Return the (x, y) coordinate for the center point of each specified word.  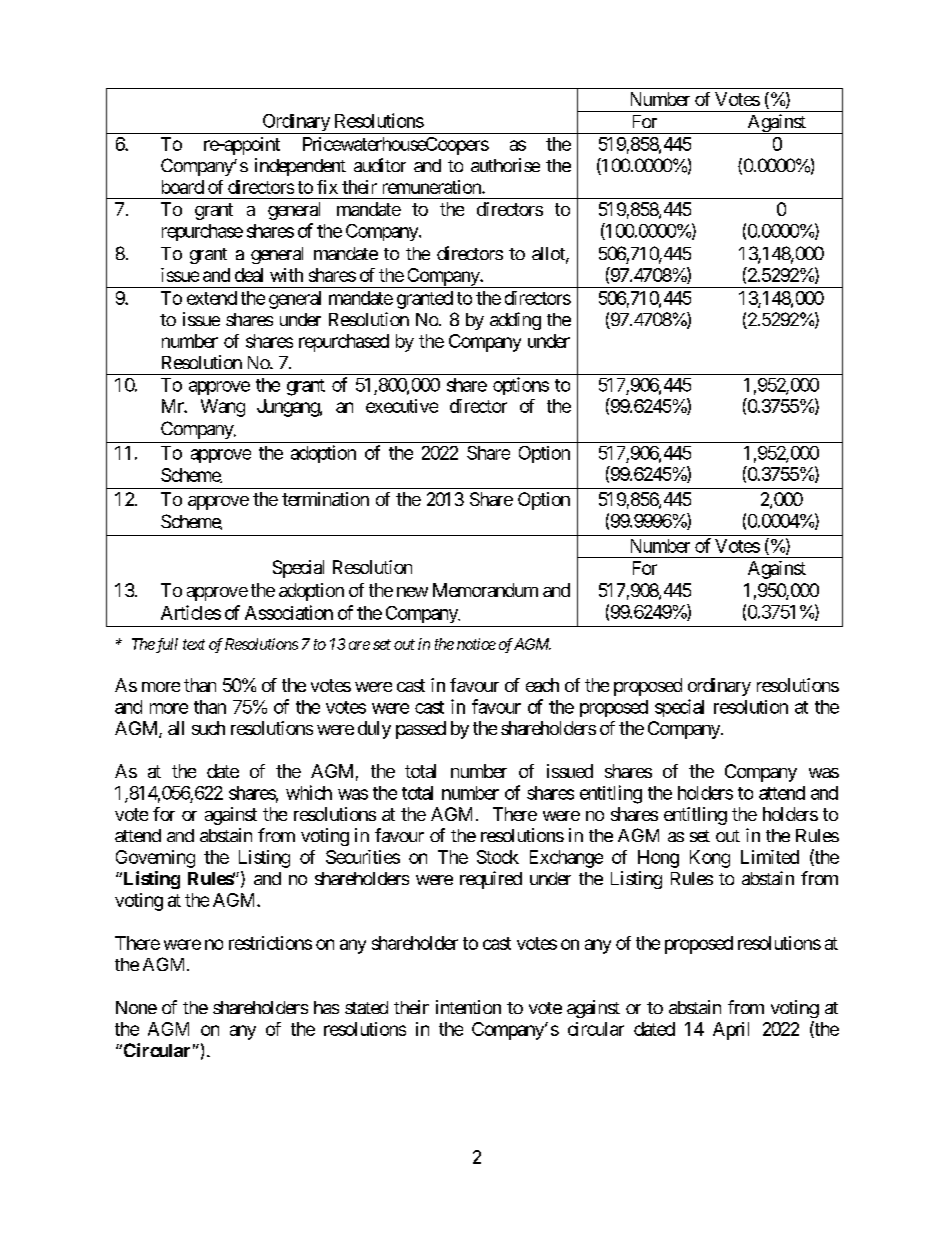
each (542, 685)
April (731, 1031)
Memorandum (485, 590)
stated (366, 1007)
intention (468, 1007)
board (183, 187)
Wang (223, 408)
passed (421, 730)
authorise (505, 165)
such (208, 728)
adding (515, 321)
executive (402, 406)
